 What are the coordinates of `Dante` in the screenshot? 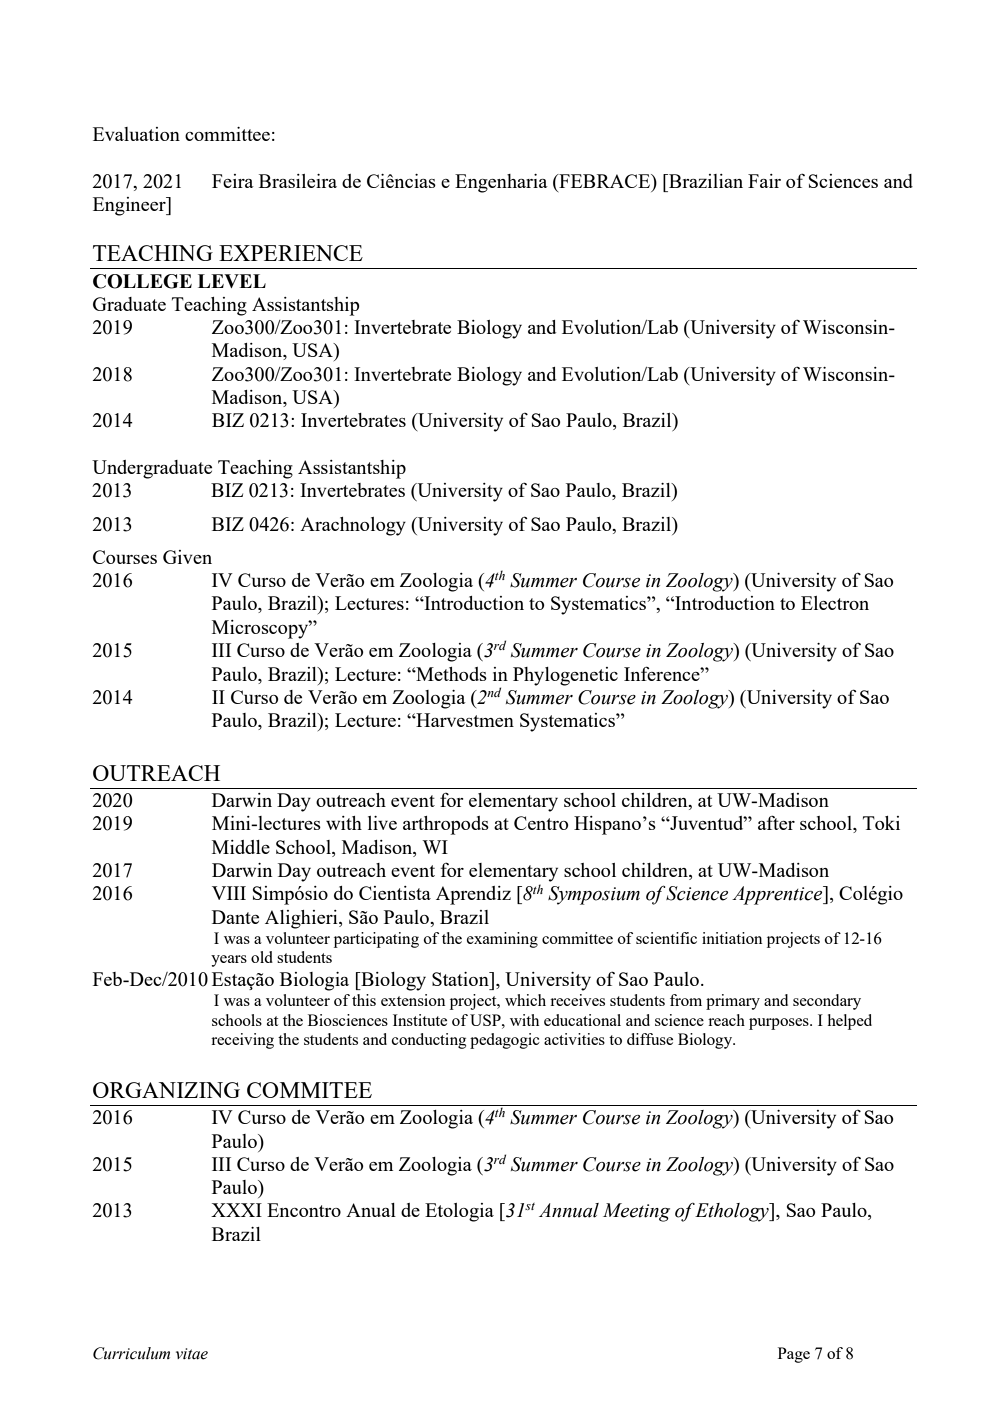 It's located at (235, 917).
